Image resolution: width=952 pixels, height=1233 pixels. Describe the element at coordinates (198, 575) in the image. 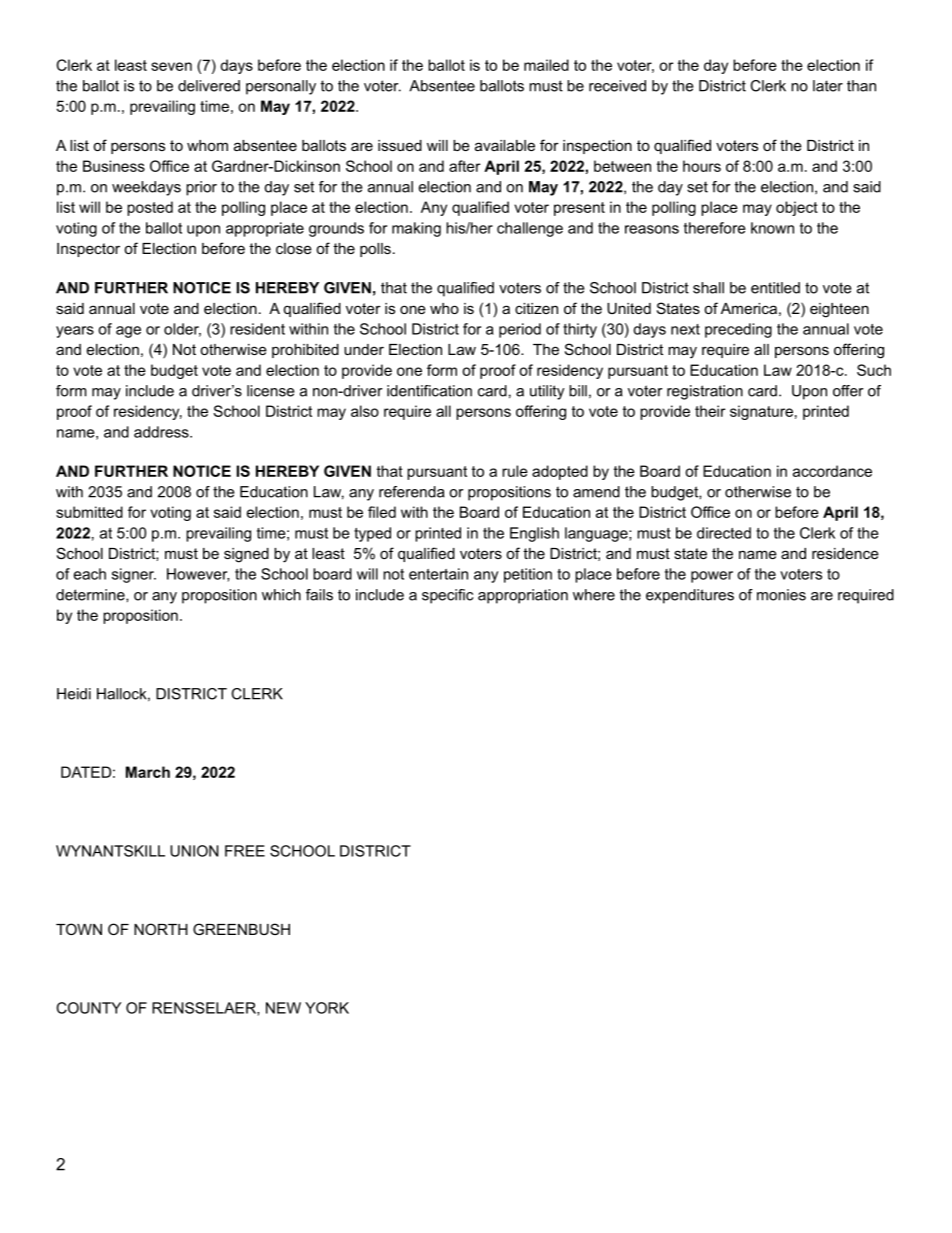

I see `However` at that location.
